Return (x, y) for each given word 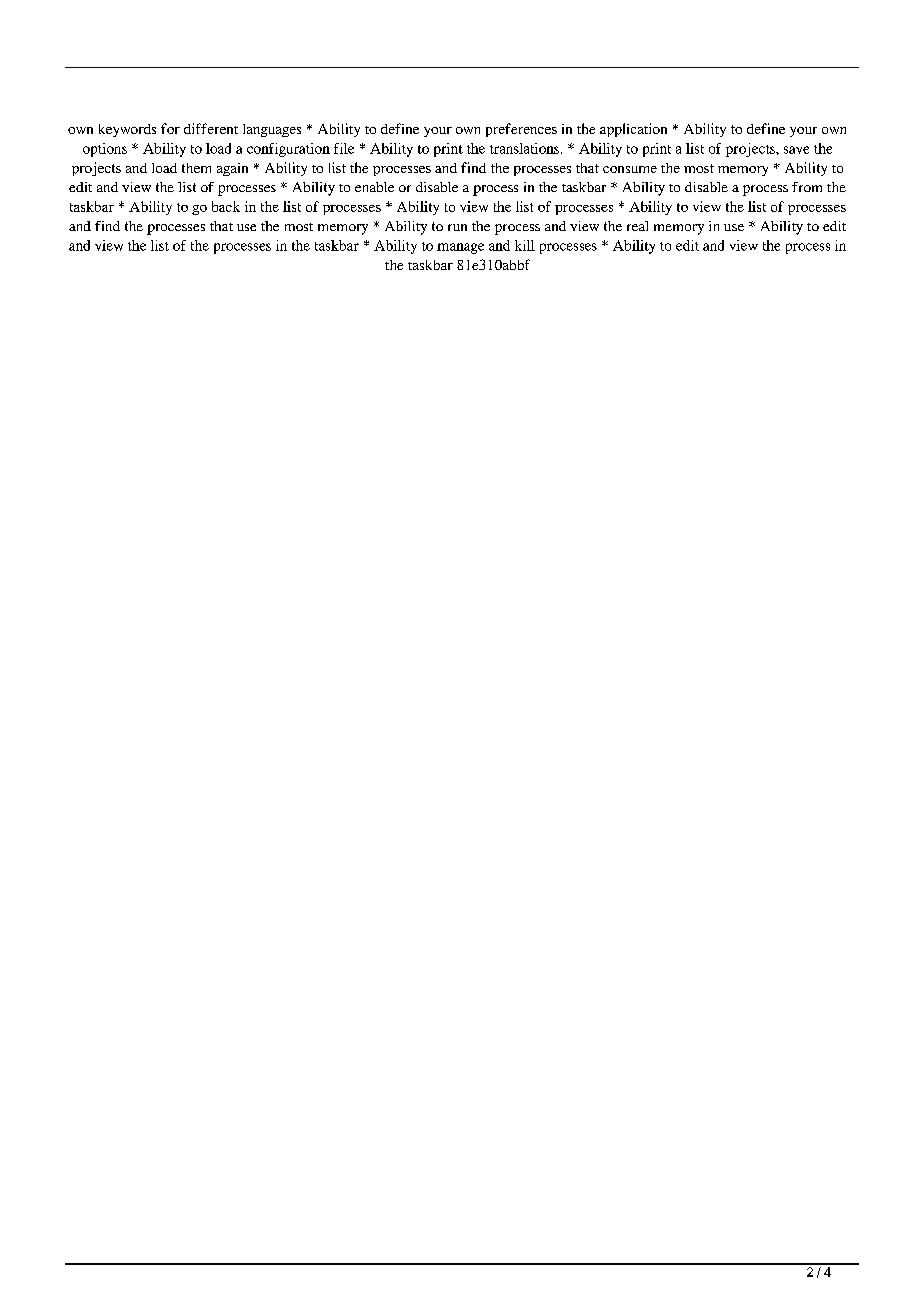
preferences (521, 130)
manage (460, 248)
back (226, 206)
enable (374, 187)
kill (525, 245)
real (637, 226)
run (457, 227)
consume (630, 169)
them (196, 168)
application (633, 130)
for (170, 128)
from (807, 187)
